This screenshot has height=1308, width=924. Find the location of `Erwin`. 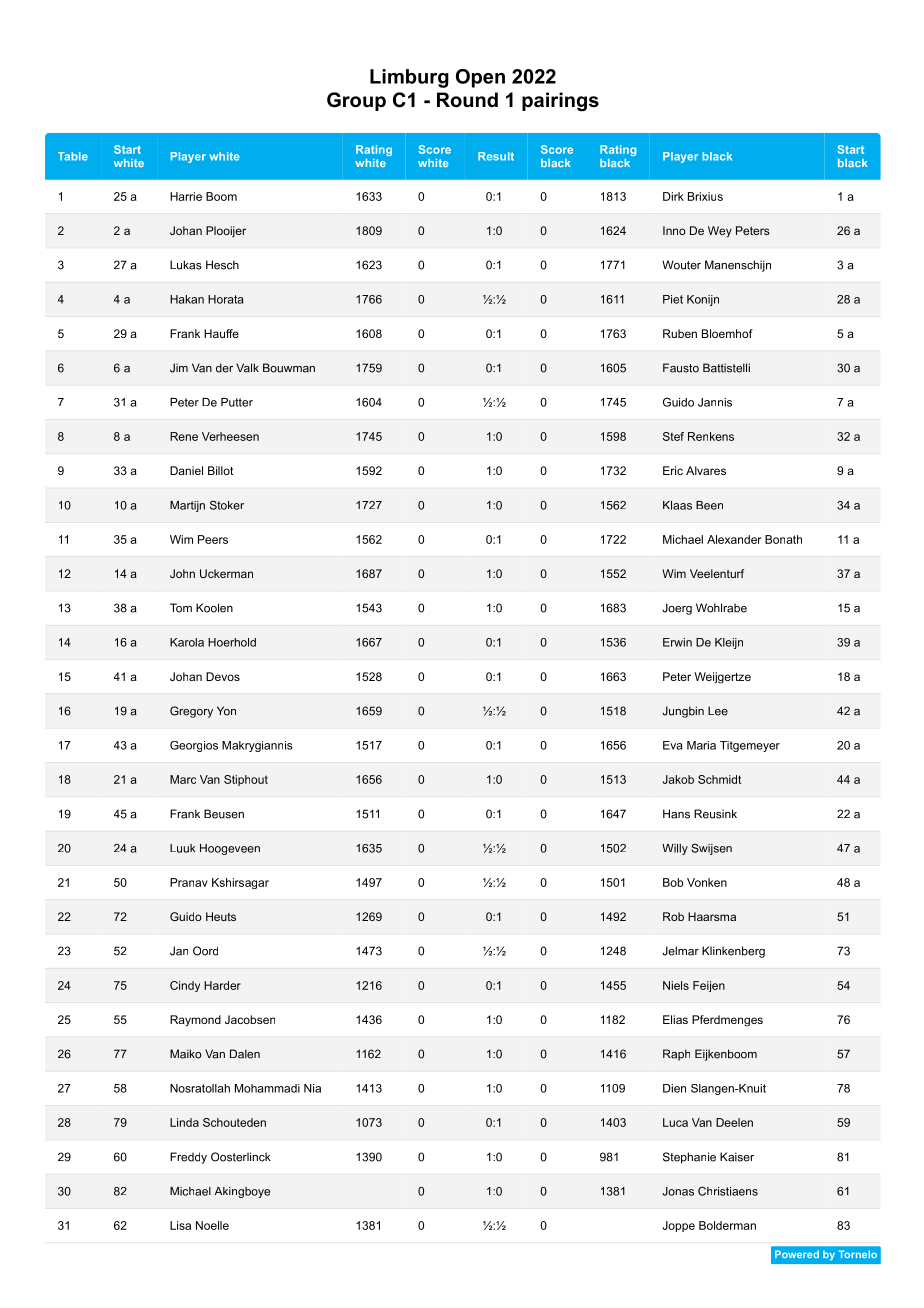

Erwin is located at coordinates (677, 642).
